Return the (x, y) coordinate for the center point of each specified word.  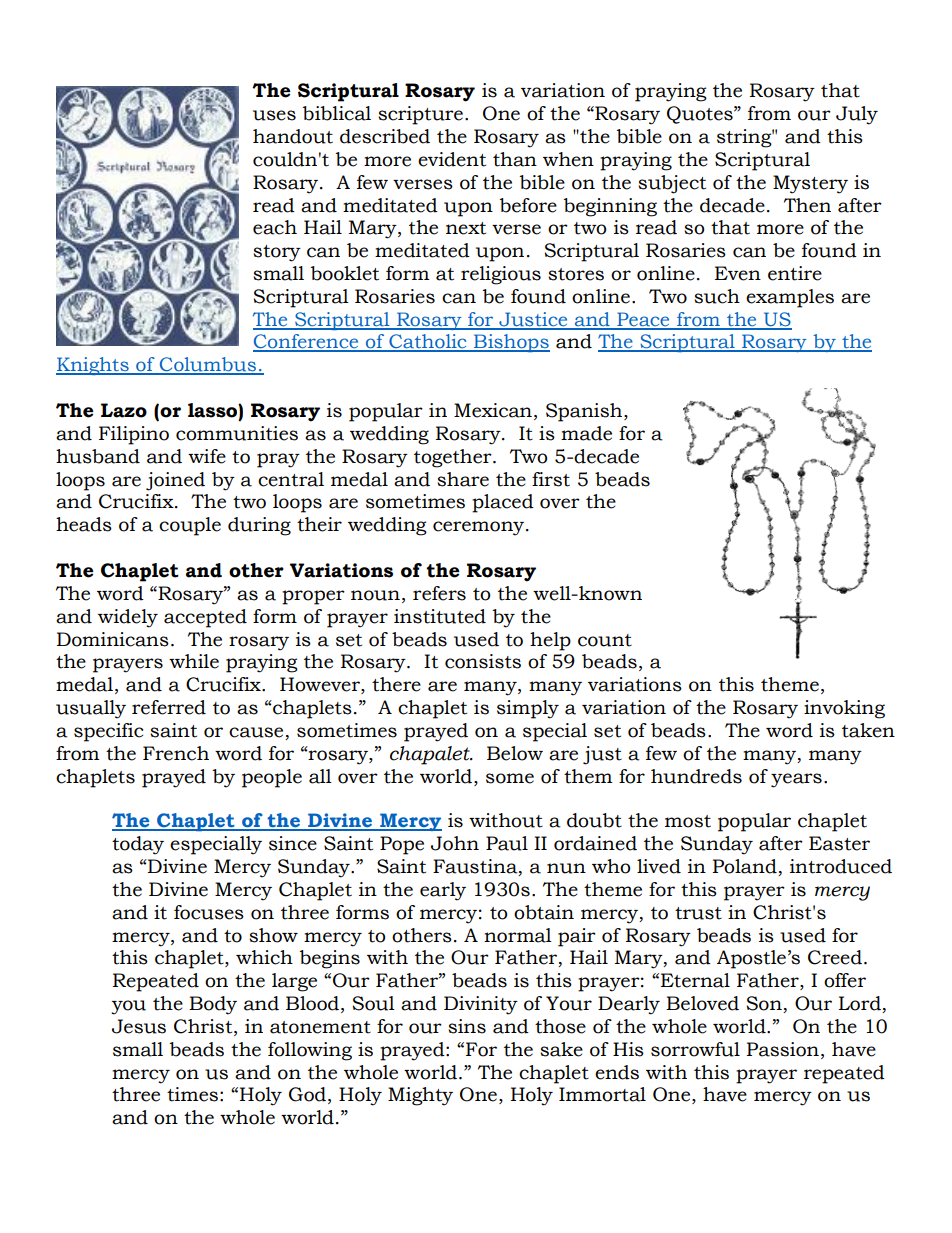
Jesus (139, 1026)
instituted (440, 616)
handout (293, 136)
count (605, 640)
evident (452, 159)
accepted (205, 618)
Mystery (810, 184)
